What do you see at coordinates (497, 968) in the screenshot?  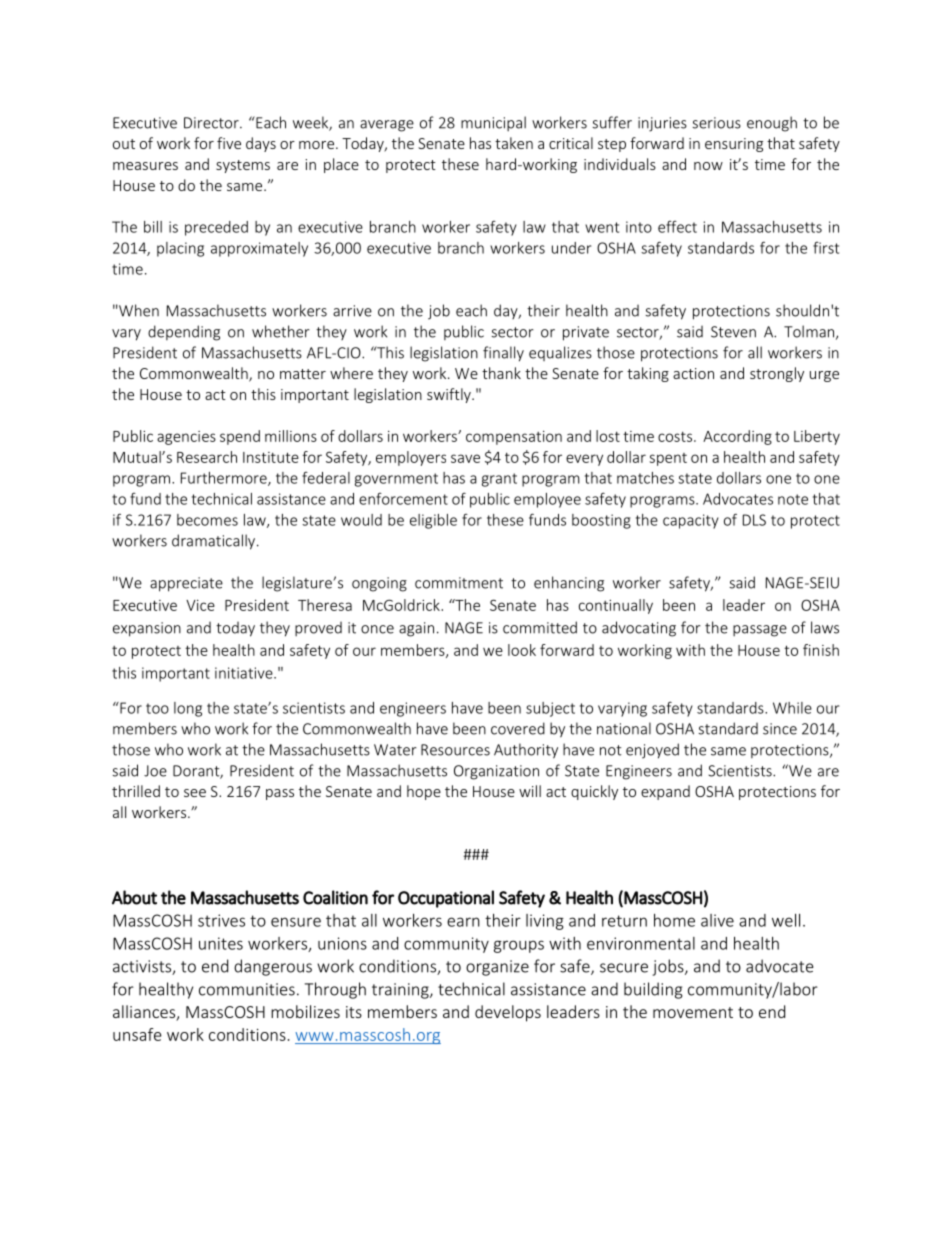 I see `organize` at bounding box center [497, 968].
